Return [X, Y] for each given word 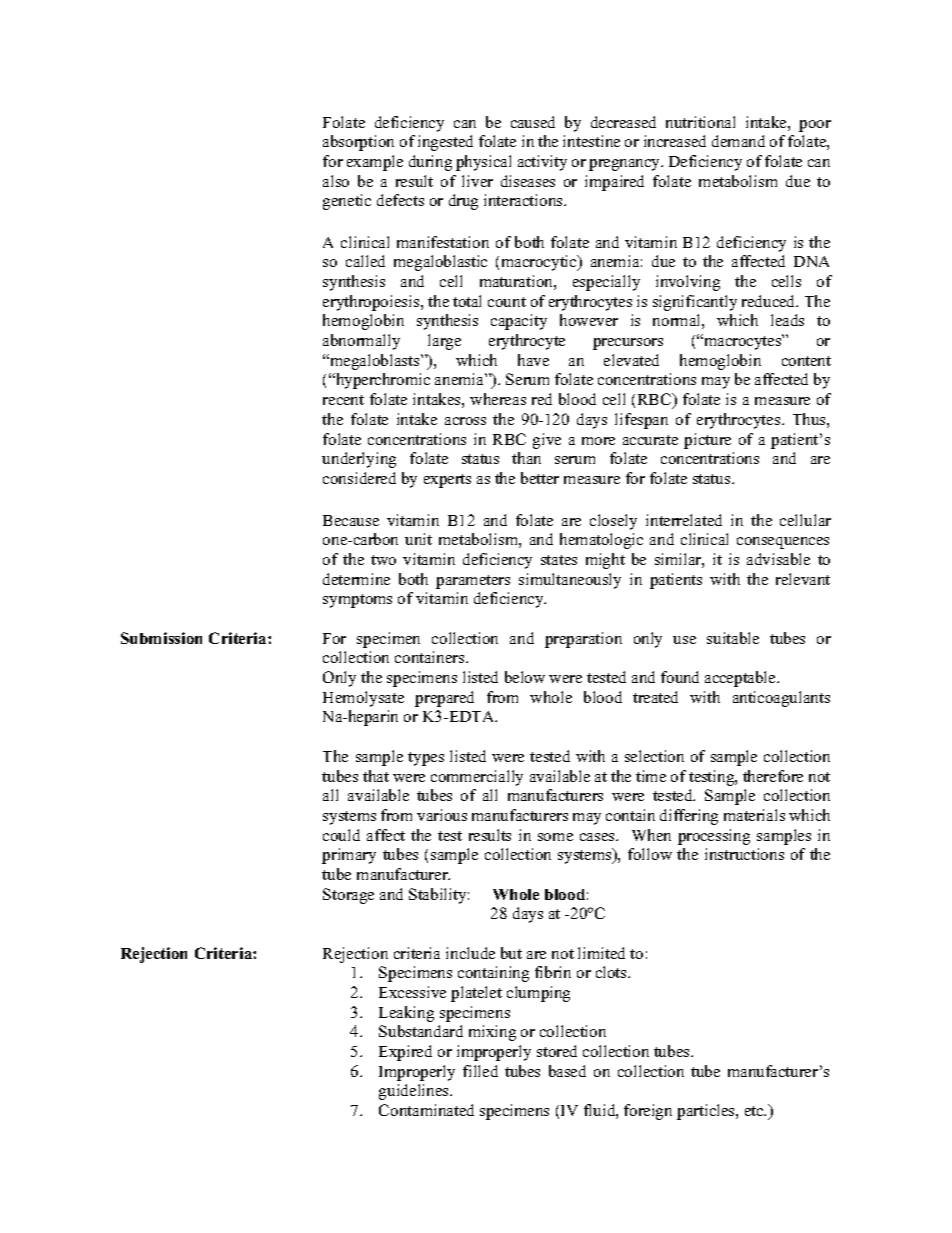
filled [480, 1071]
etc [755, 1111]
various [442, 815]
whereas [498, 399]
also [336, 181]
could [341, 835]
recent [343, 400]
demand [738, 141]
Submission [161, 638]
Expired [405, 1053]
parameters [473, 582]
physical [483, 163]
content [806, 361]
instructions [744, 854]
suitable [733, 638]
